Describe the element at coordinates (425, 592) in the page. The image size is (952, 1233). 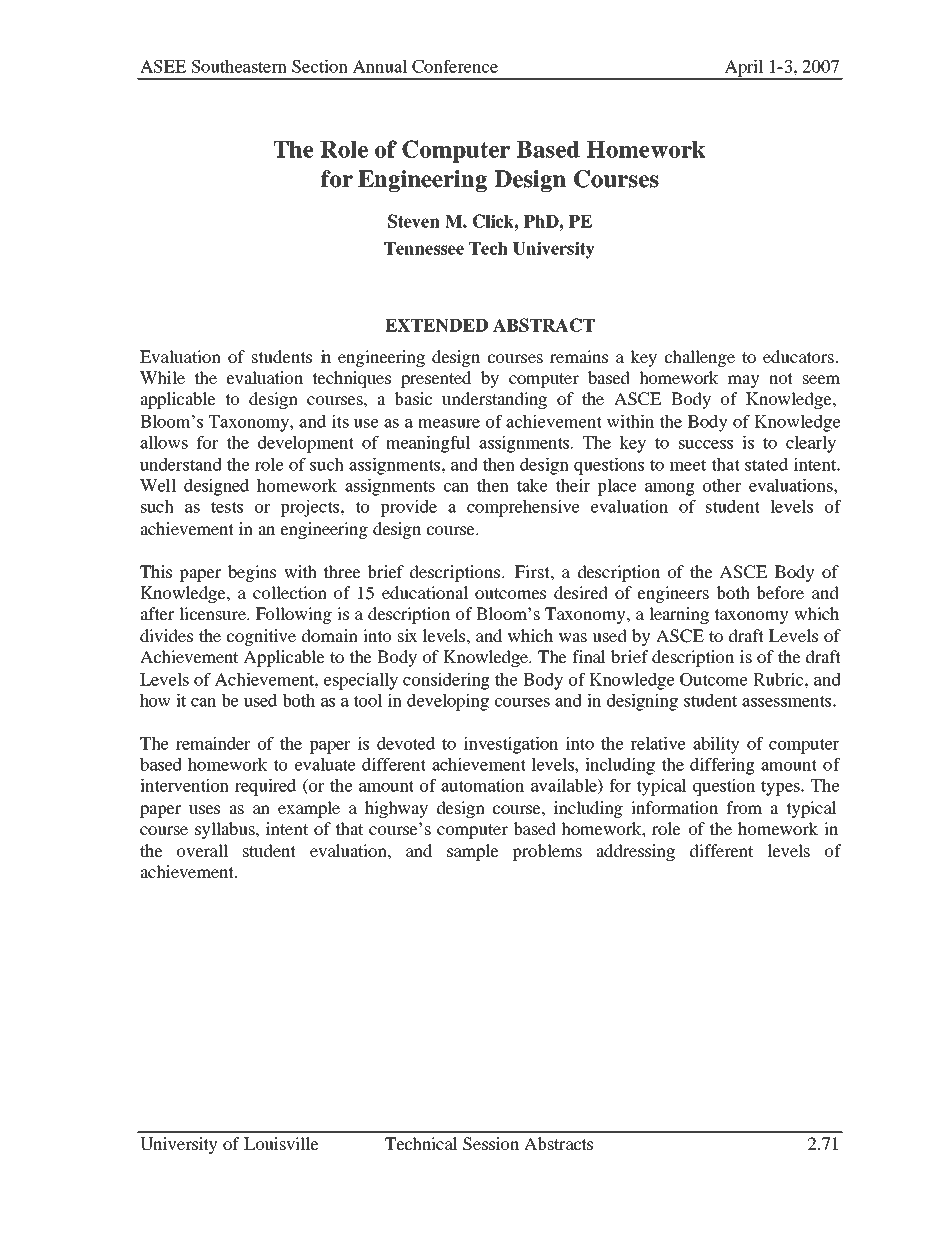
I see `educational` at that location.
